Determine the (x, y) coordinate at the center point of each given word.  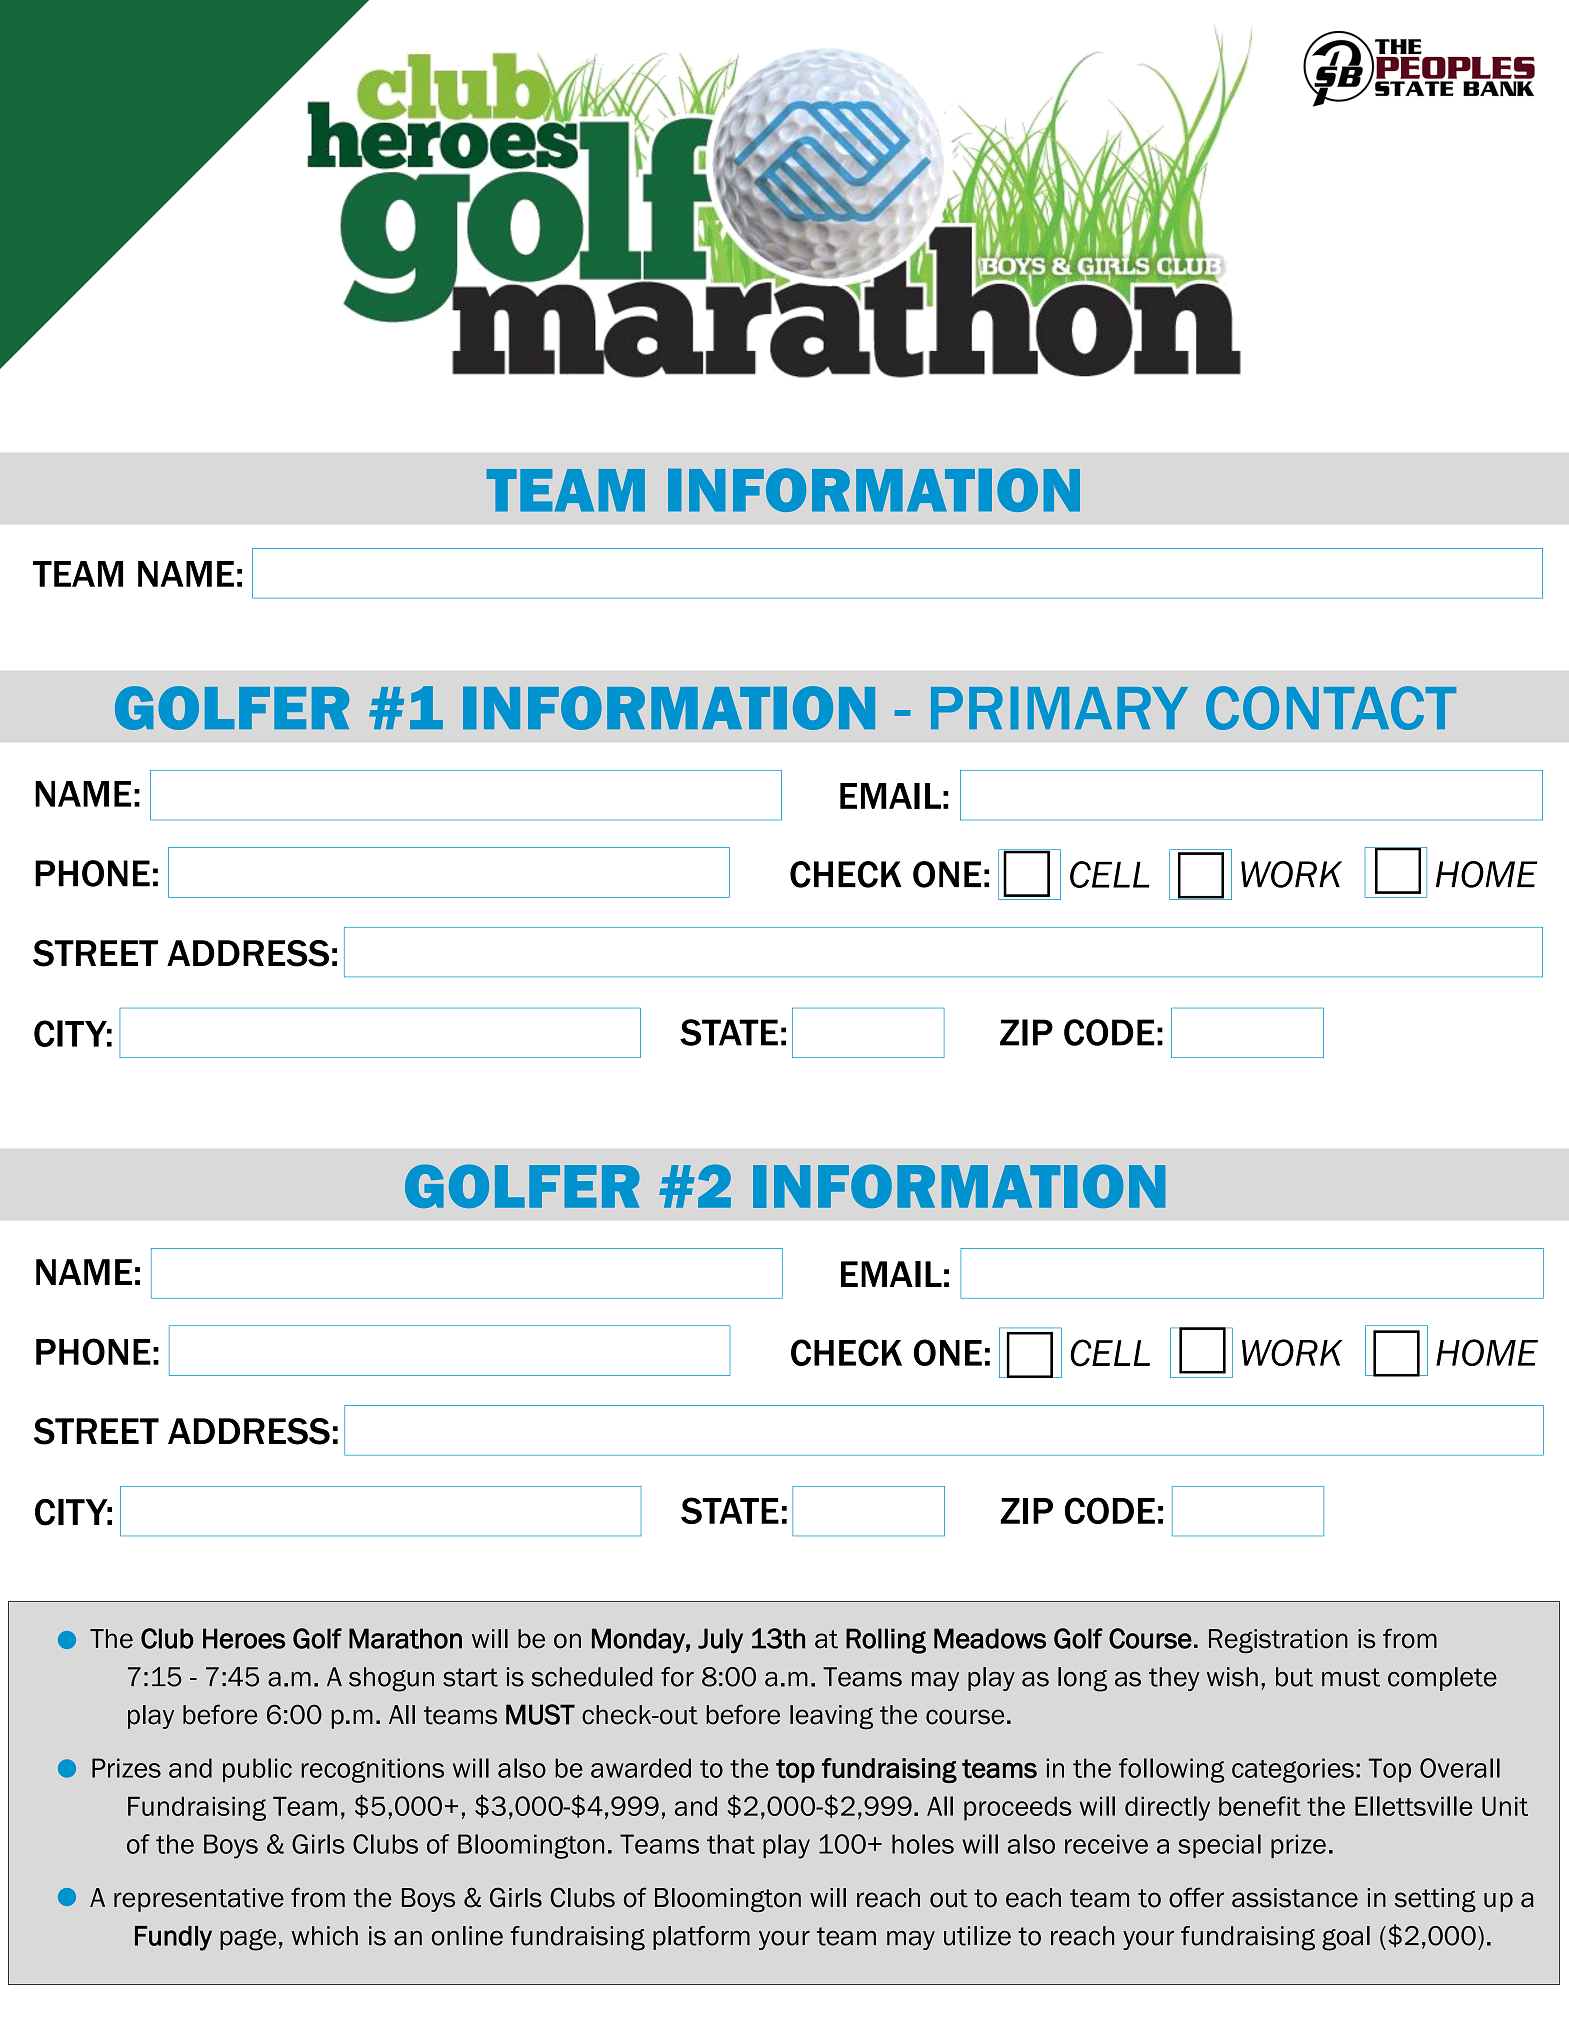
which (325, 1936)
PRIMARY (1059, 708)
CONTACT (1331, 708)
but (1294, 1677)
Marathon (405, 1638)
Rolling (886, 1641)
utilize (977, 1936)
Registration (1278, 1641)
